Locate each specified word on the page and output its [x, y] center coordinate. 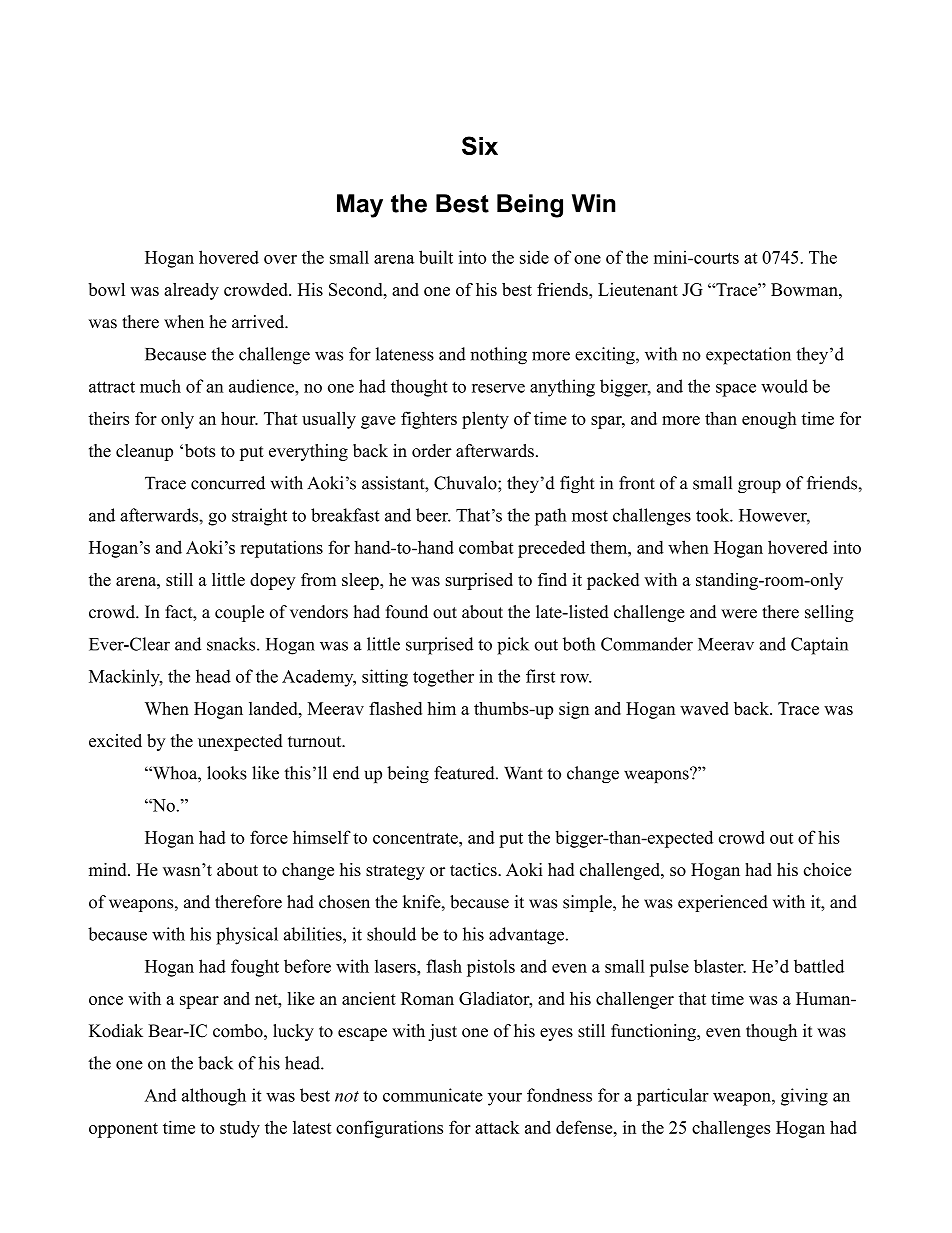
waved [704, 708]
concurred [228, 483]
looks [227, 773]
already [191, 291]
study [240, 1129]
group [759, 486]
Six [480, 145]
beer [433, 515]
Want [523, 773]
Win [593, 203]
